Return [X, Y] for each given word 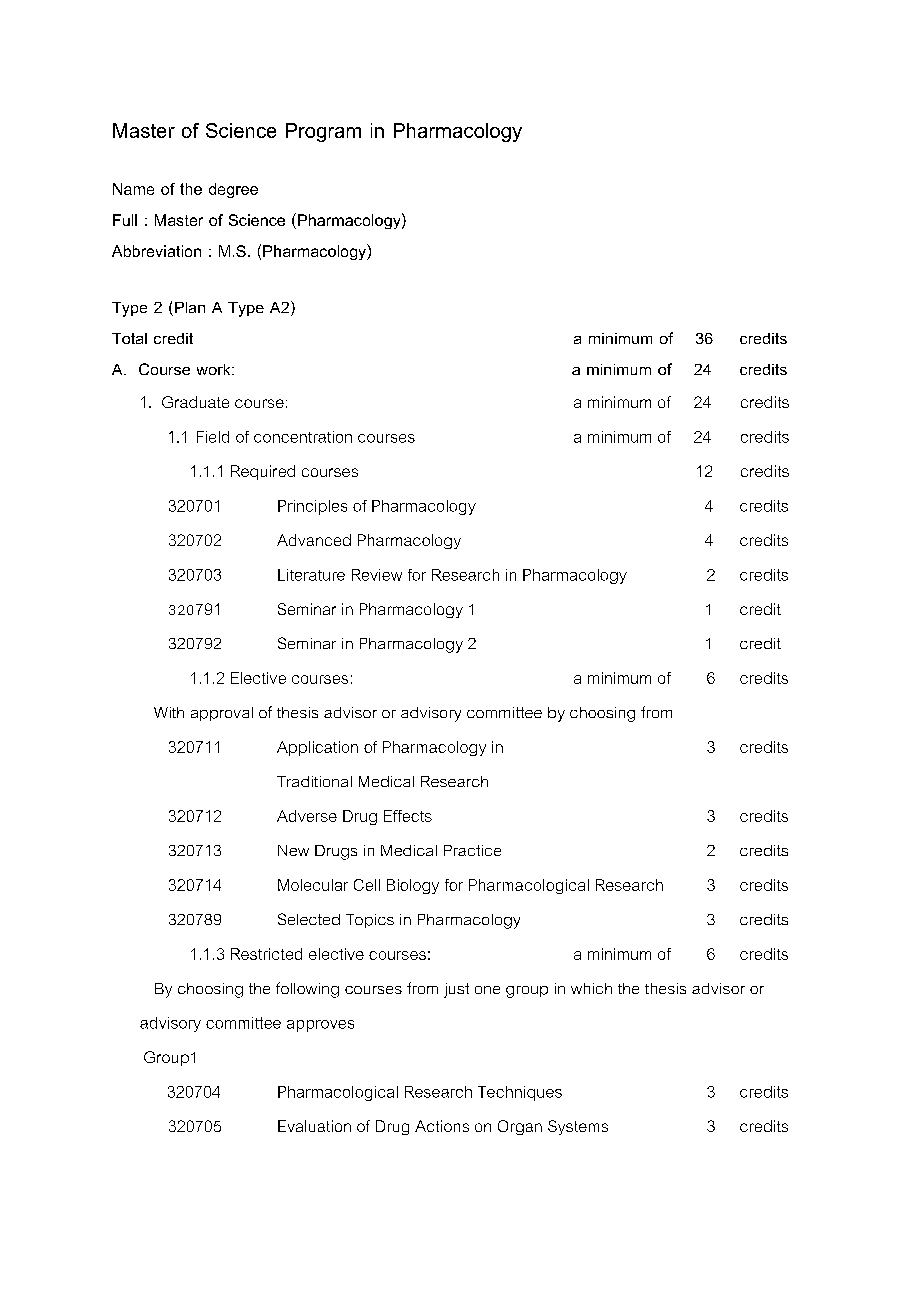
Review [377, 575]
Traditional [314, 781]
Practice [472, 850]
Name [133, 189]
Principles [312, 507]
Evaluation [314, 1126]
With [169, 712]
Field [213, 437]
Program [323, 132]
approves [320, 1026]
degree [233, 190]
